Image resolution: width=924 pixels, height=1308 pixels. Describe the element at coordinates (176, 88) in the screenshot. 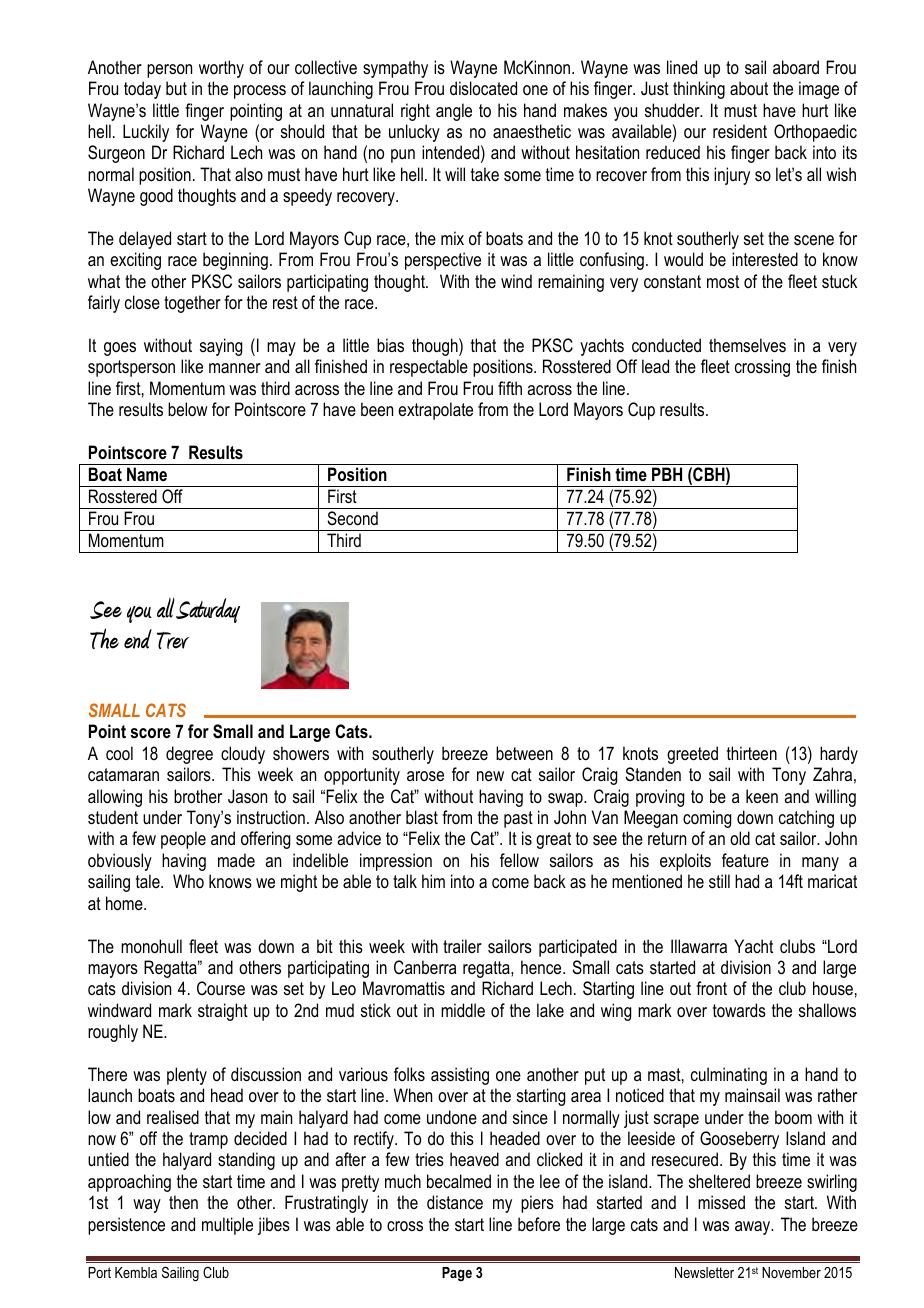

I see `but` at that location.
